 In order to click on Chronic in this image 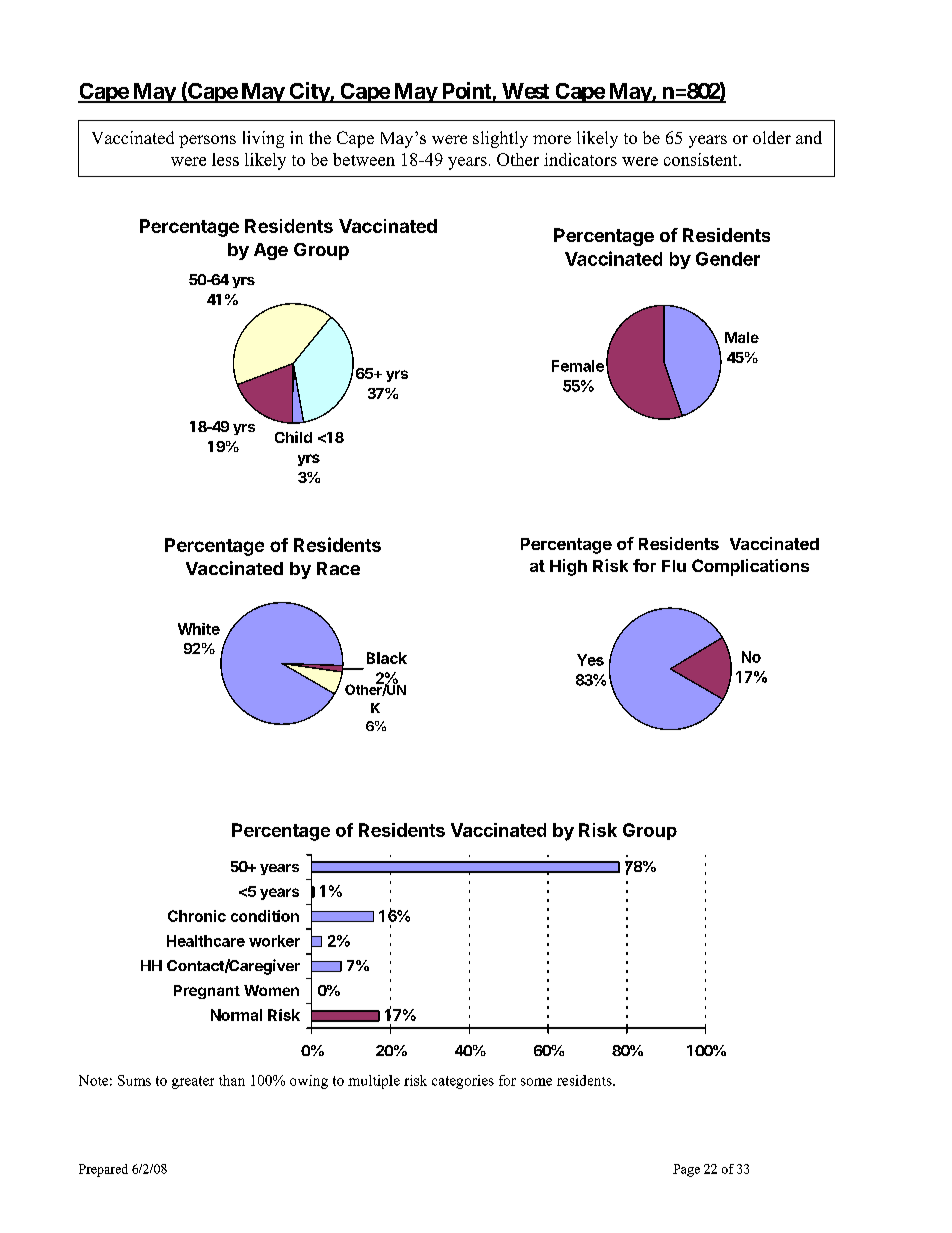, I will do `click(197, 916)`.
